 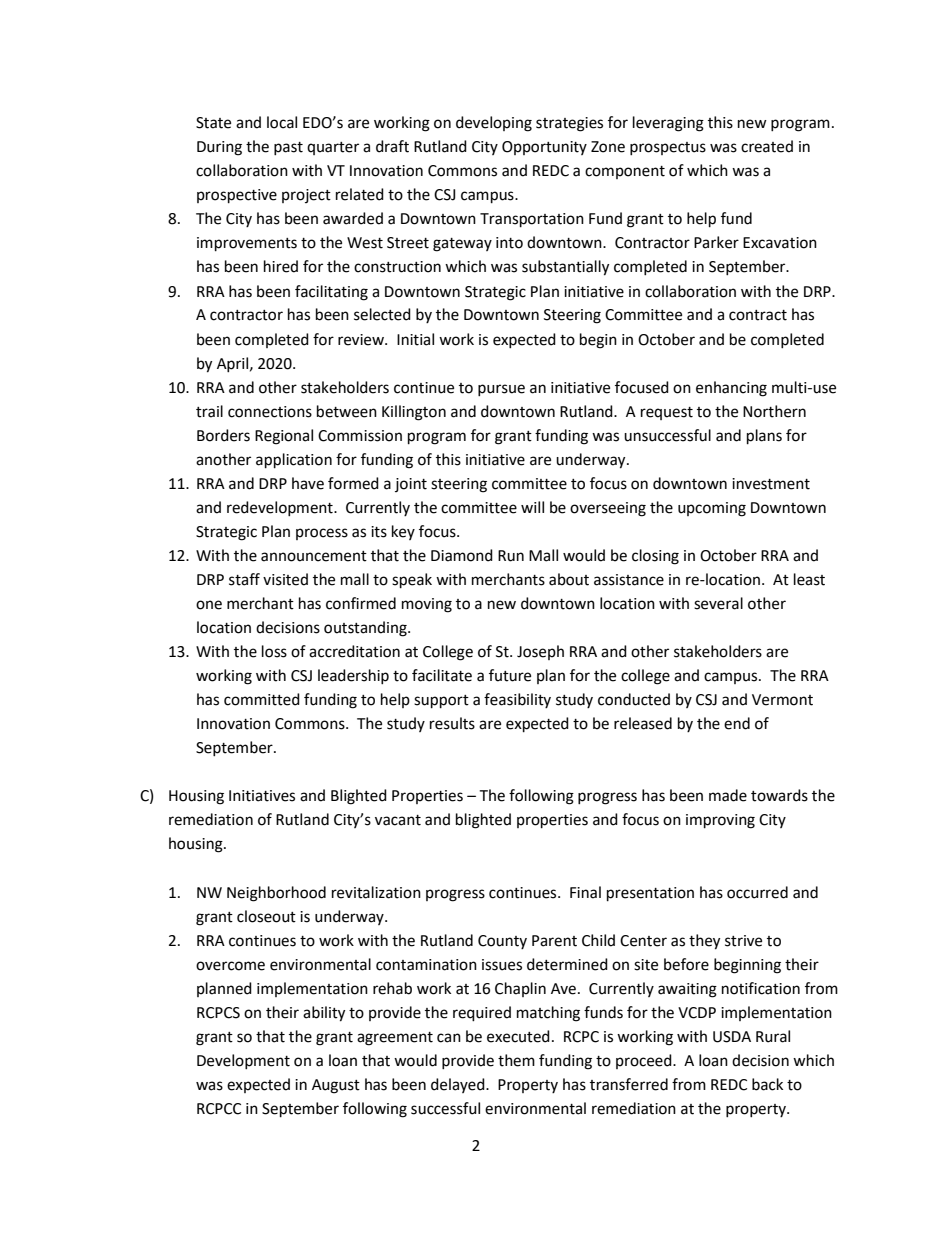 I want to click on several, so click(x=718, y=603).
